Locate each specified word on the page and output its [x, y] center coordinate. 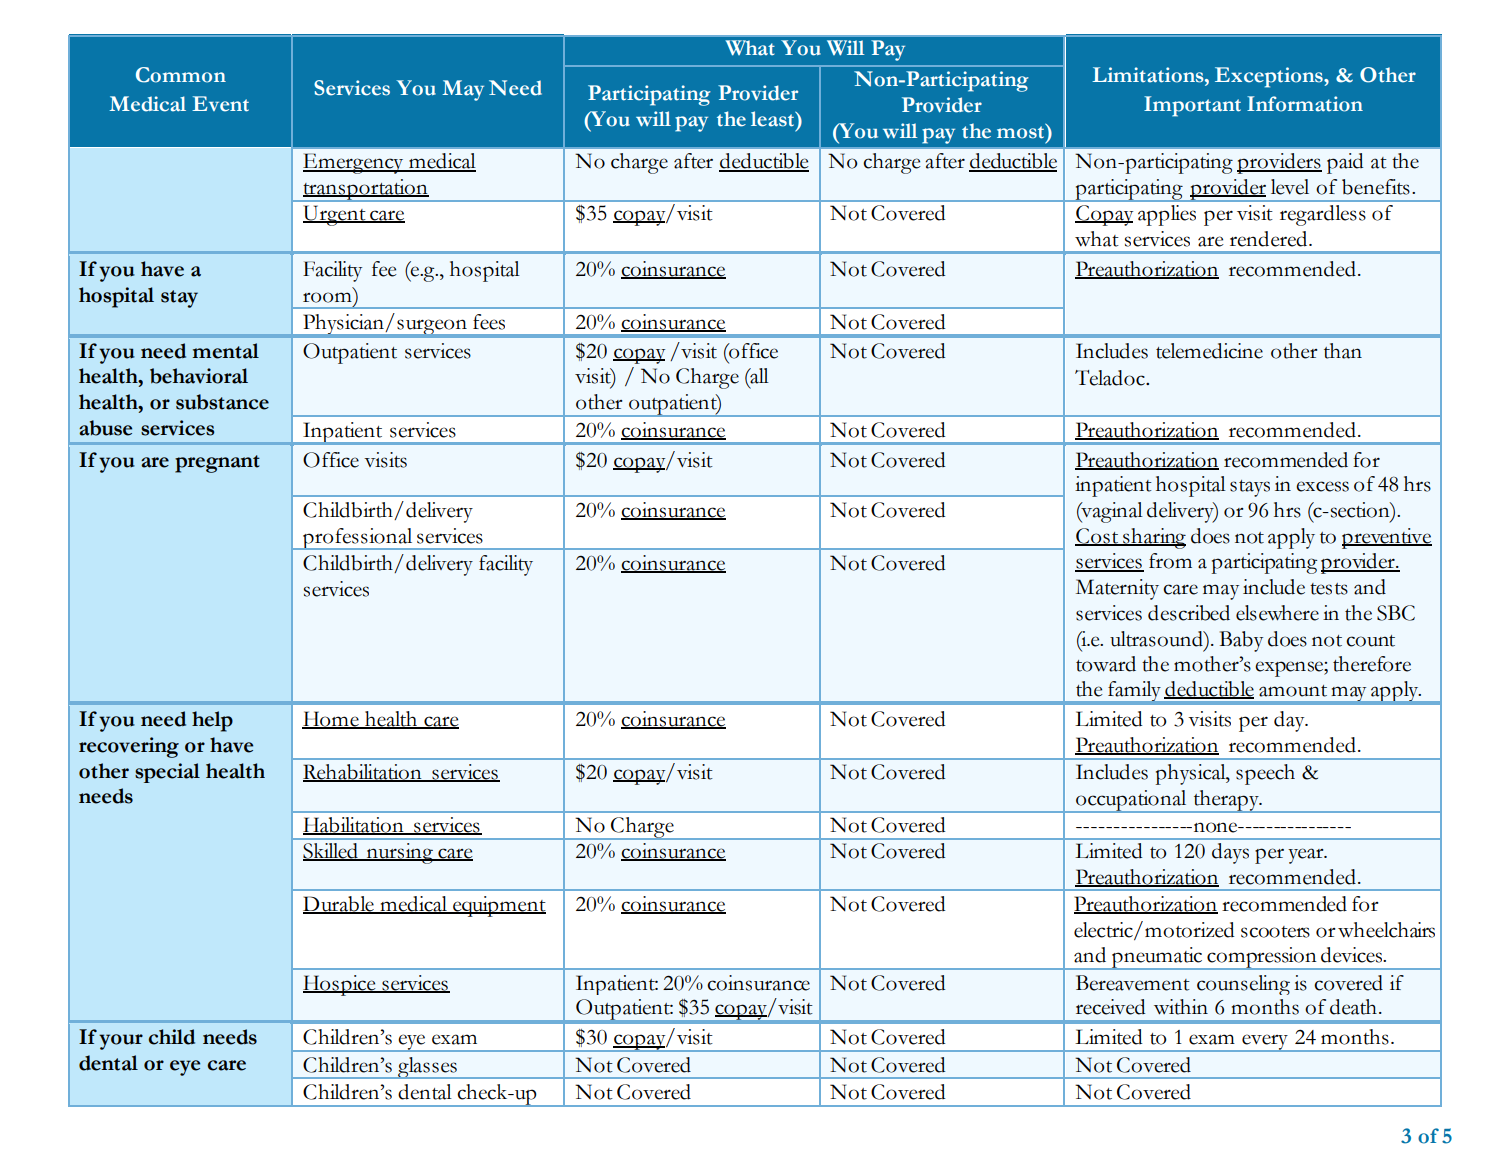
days [1230, 853]
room [327, 297]
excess [1322, 486]
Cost [1098, 536]
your [121, 1042]
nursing [399, 853]
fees [489, 322]
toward [1106, 664]
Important [1192, 106]
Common [181, 75]
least [774, 119]
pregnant [217, 464]
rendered [1270, 239]
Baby [1241, 641]
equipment [498, 906]
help [212, 721]
